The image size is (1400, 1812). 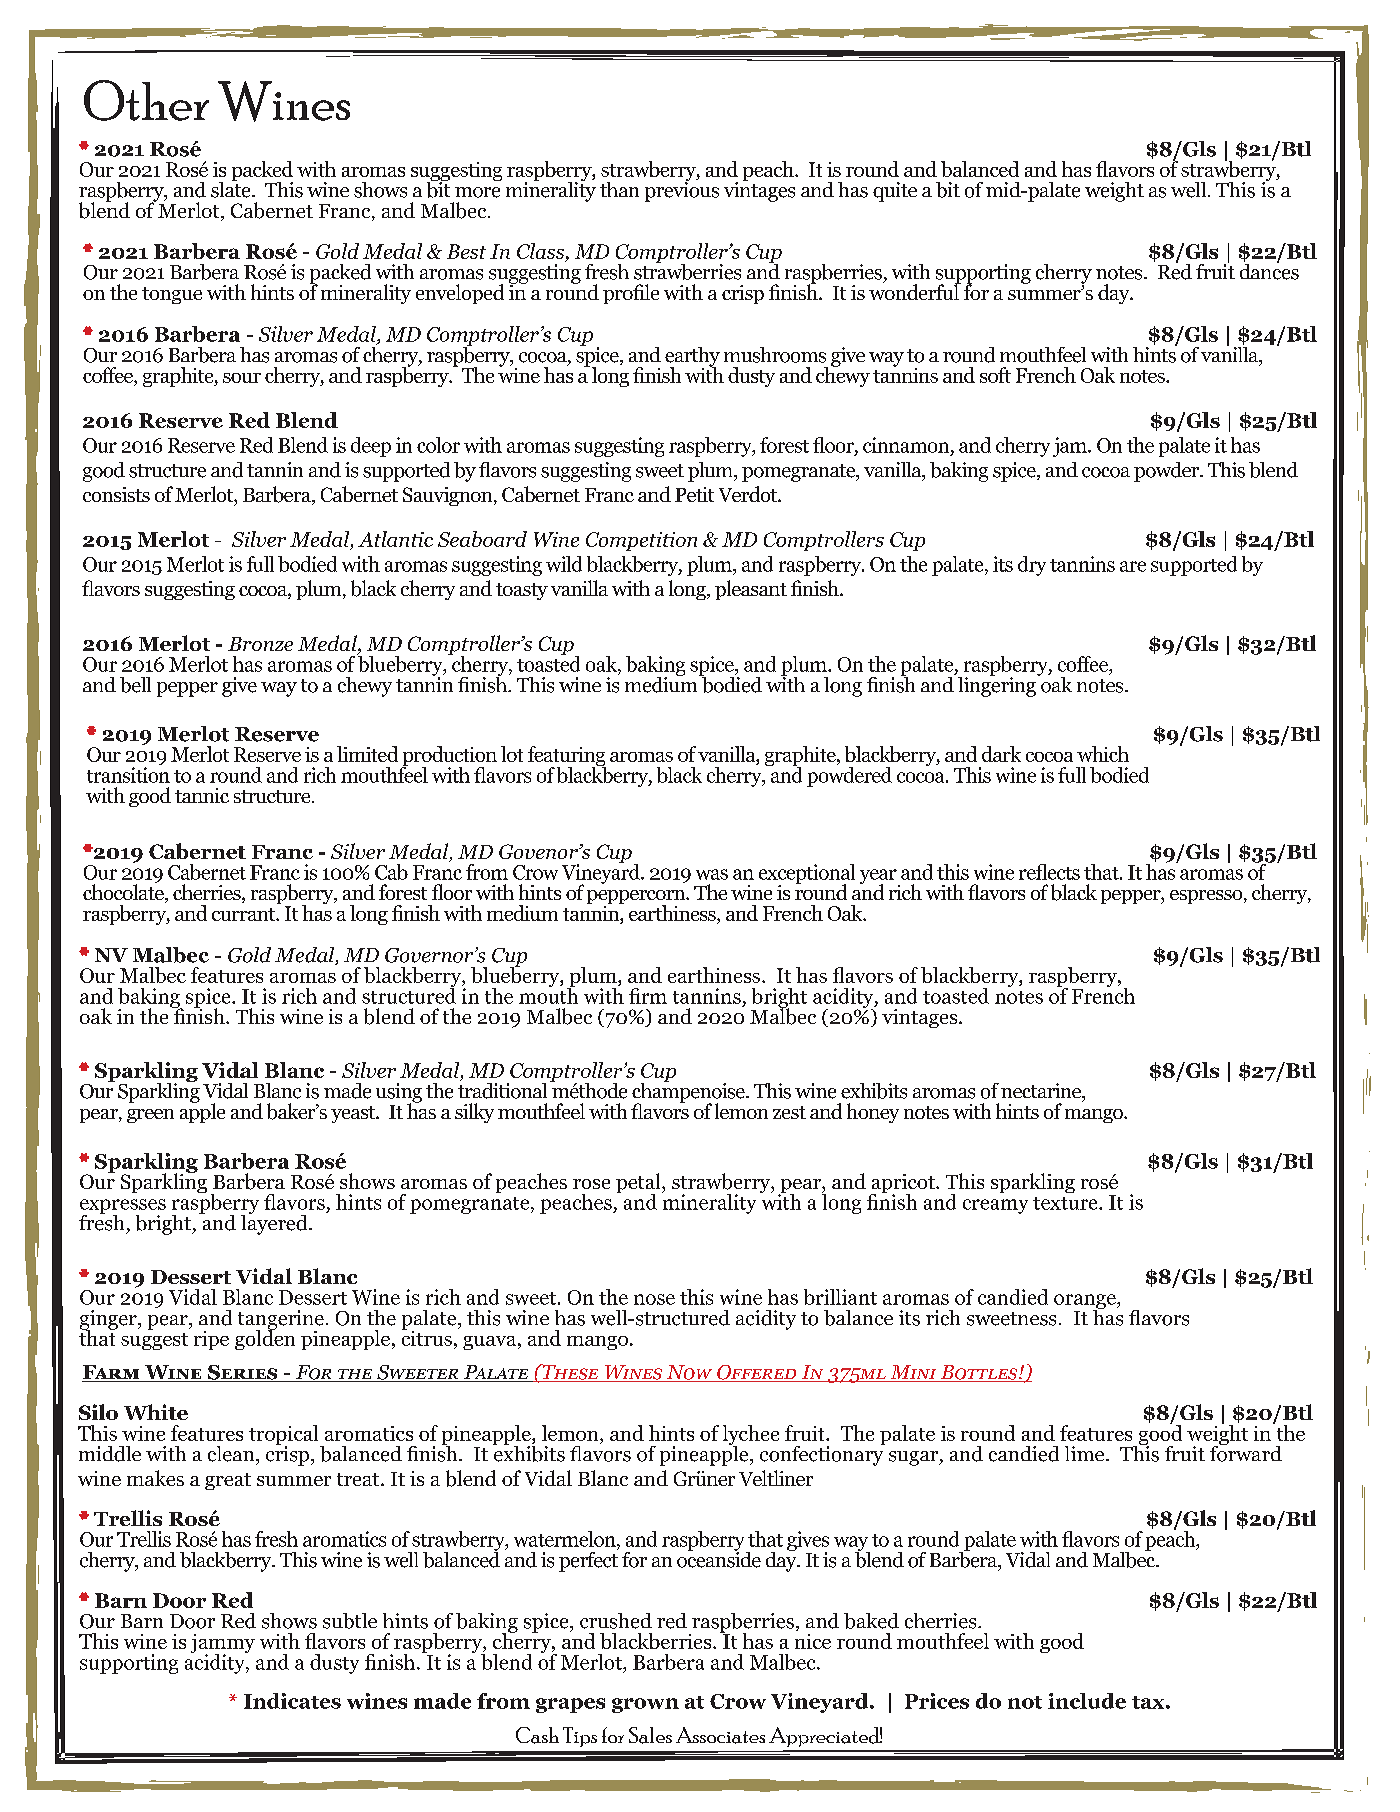 What do you see at coordinates (292, 1701) in the screenshot?
I see `Indicates` at bounding box center [292, 1701].
